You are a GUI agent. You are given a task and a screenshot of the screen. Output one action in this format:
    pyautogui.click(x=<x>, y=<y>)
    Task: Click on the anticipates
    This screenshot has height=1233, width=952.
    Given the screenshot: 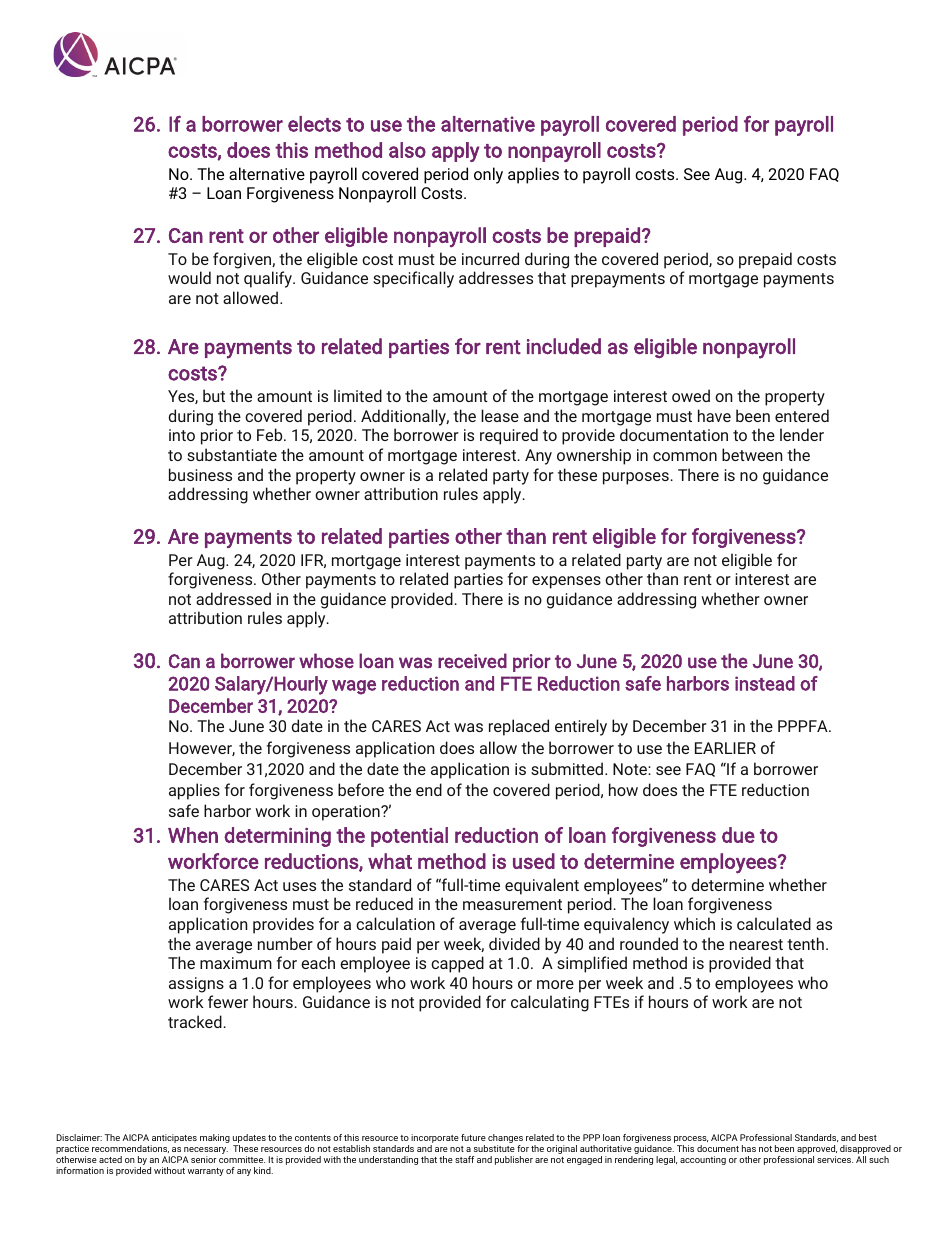 What is the action you would take?
    pyautogui.click(x=174, y=1138)
